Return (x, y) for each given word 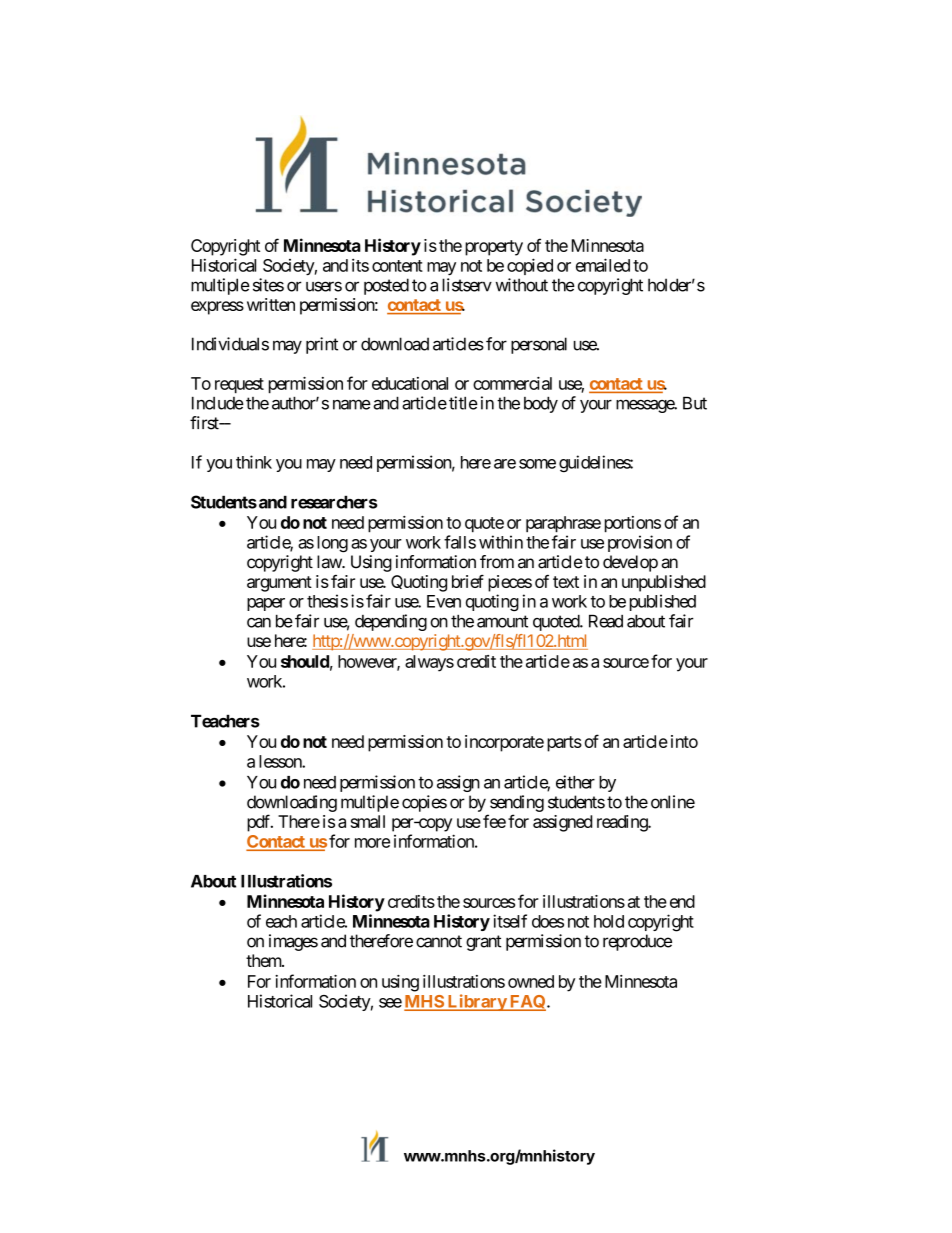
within (501, 542)
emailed (603, 265)
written (271, 304)
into (684, 741)
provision (640, 543)
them (264, 960)
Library (476, 1002)
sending (517, 803)
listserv (467, 285)
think (254, 462)
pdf (260, 823)
